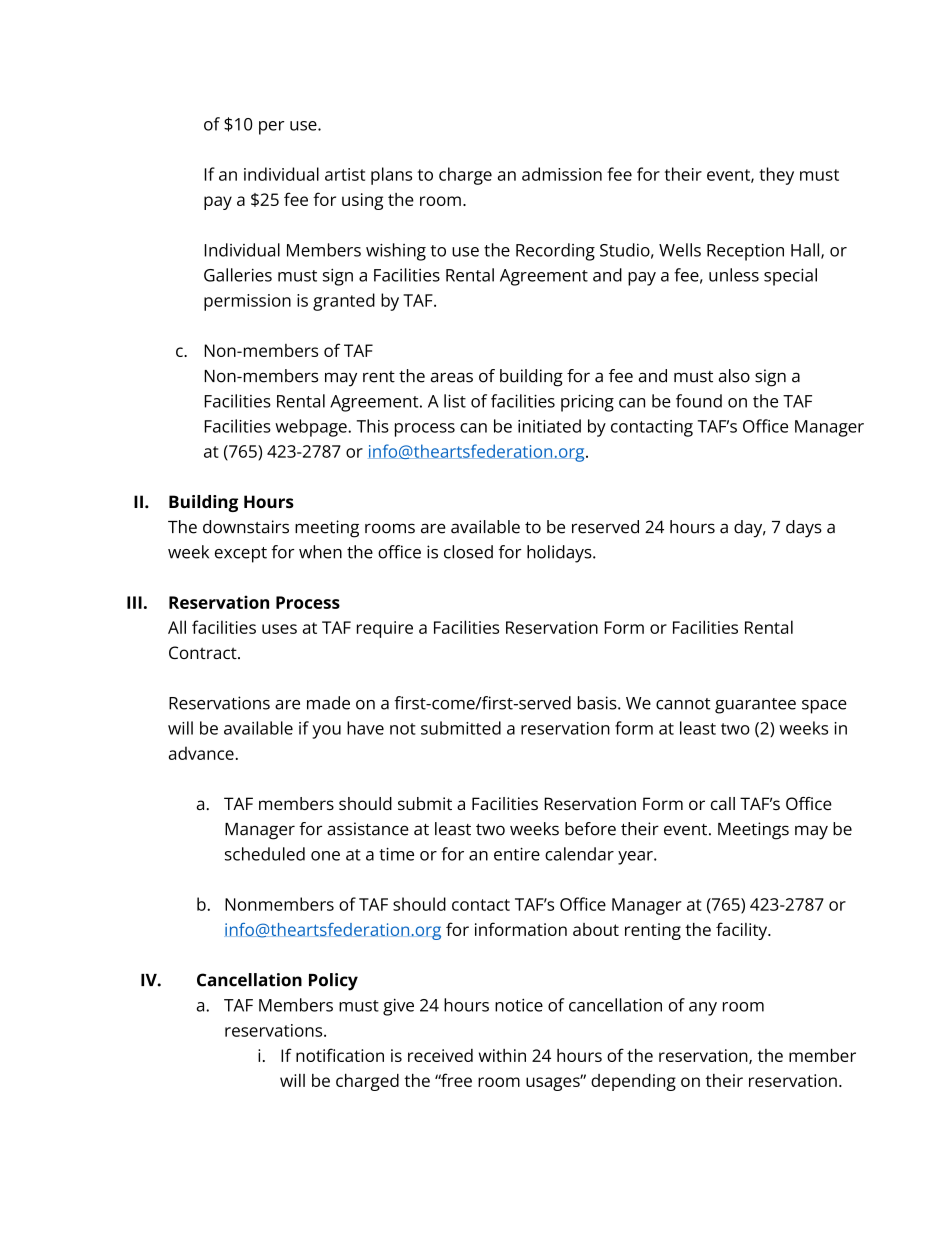 Image resolution: width=952 pixels, height=1233 pixels. What do you see at coordinates (776, 176) in the screenshot?
I see `they` at bounding box center [776, 176].
